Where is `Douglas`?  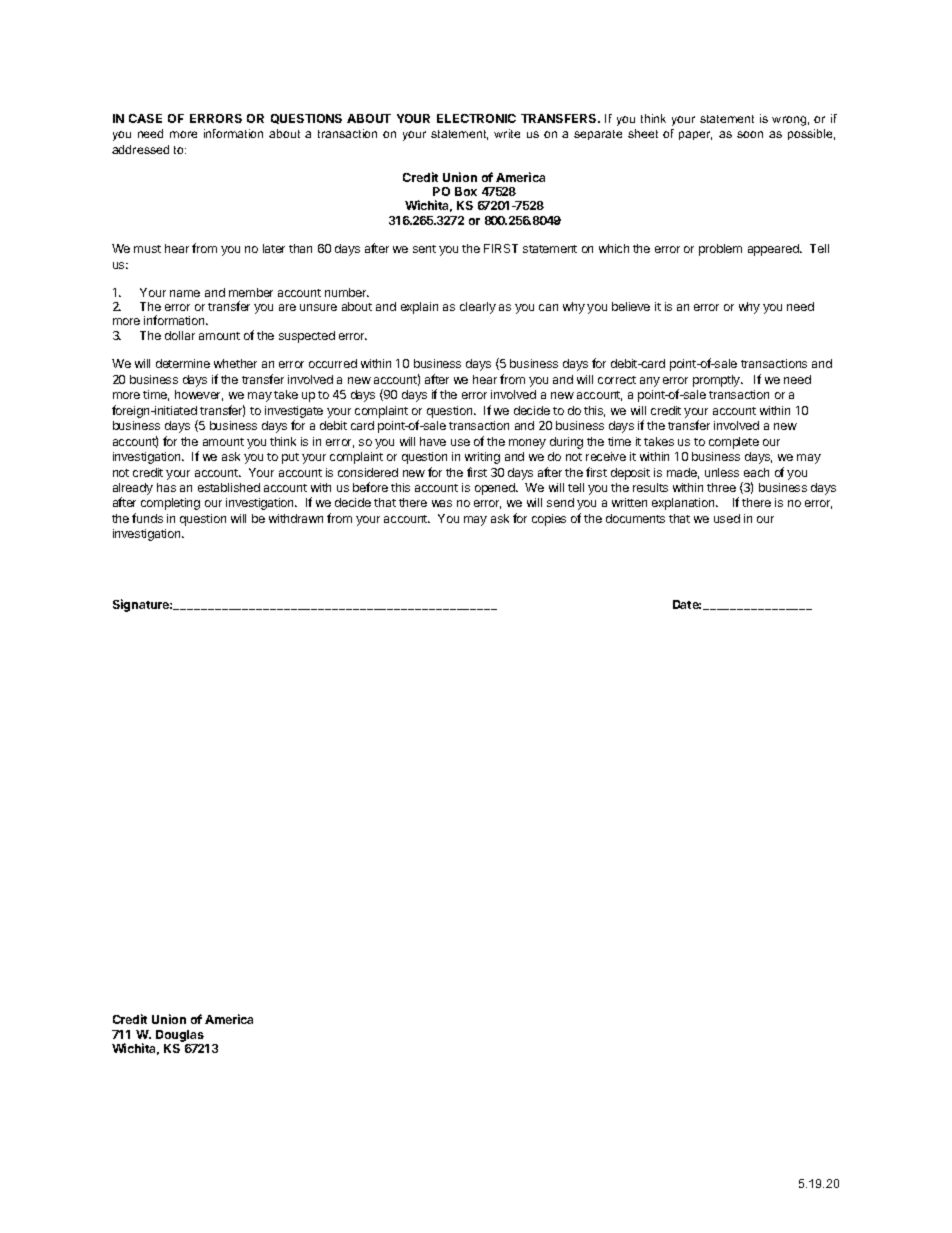
Douglas is located at coordinates (180, 1036).
